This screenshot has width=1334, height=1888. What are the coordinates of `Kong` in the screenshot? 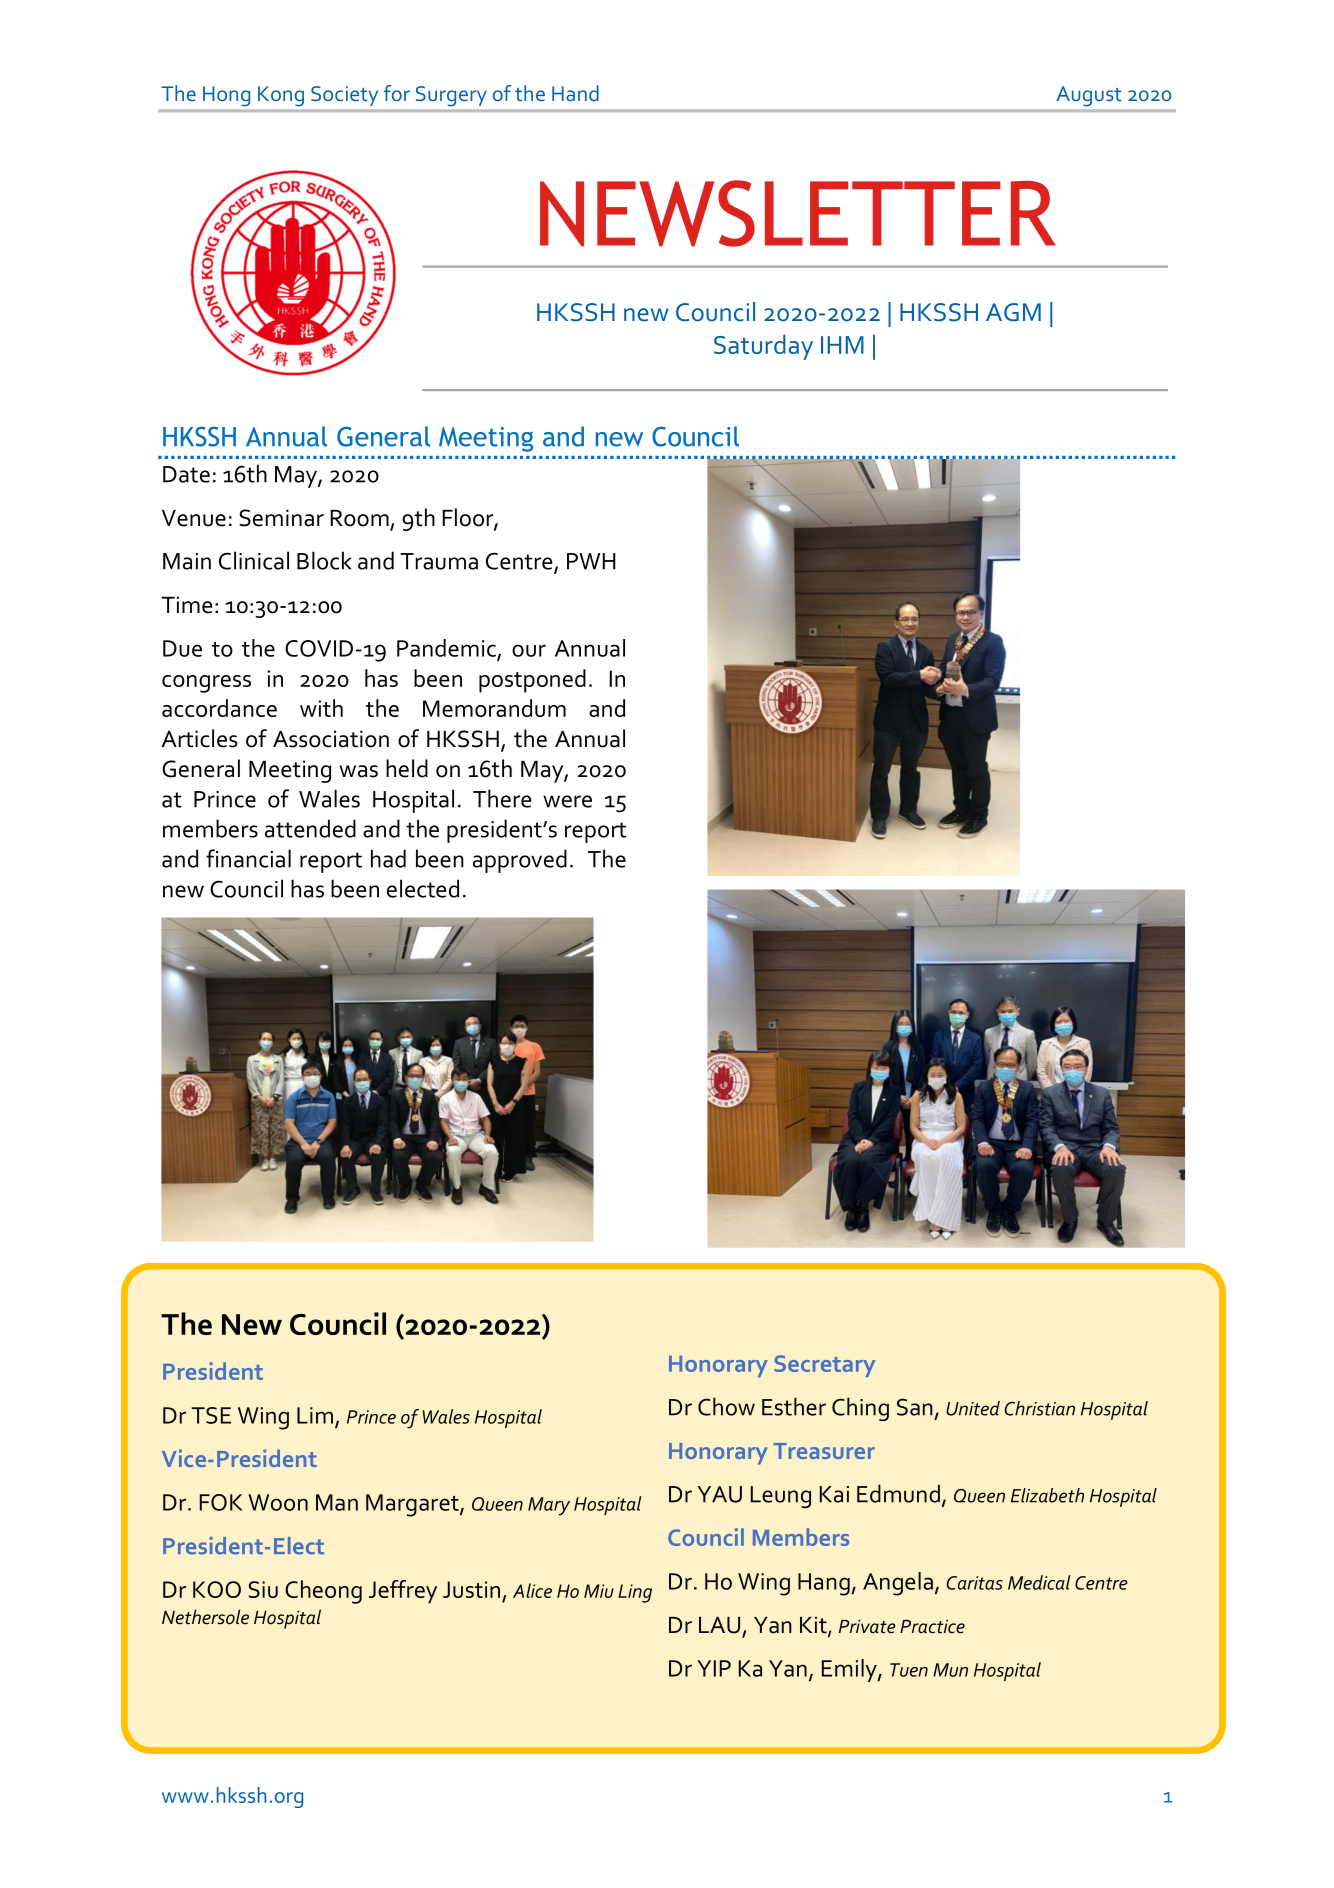 It's located at (281, 96).
